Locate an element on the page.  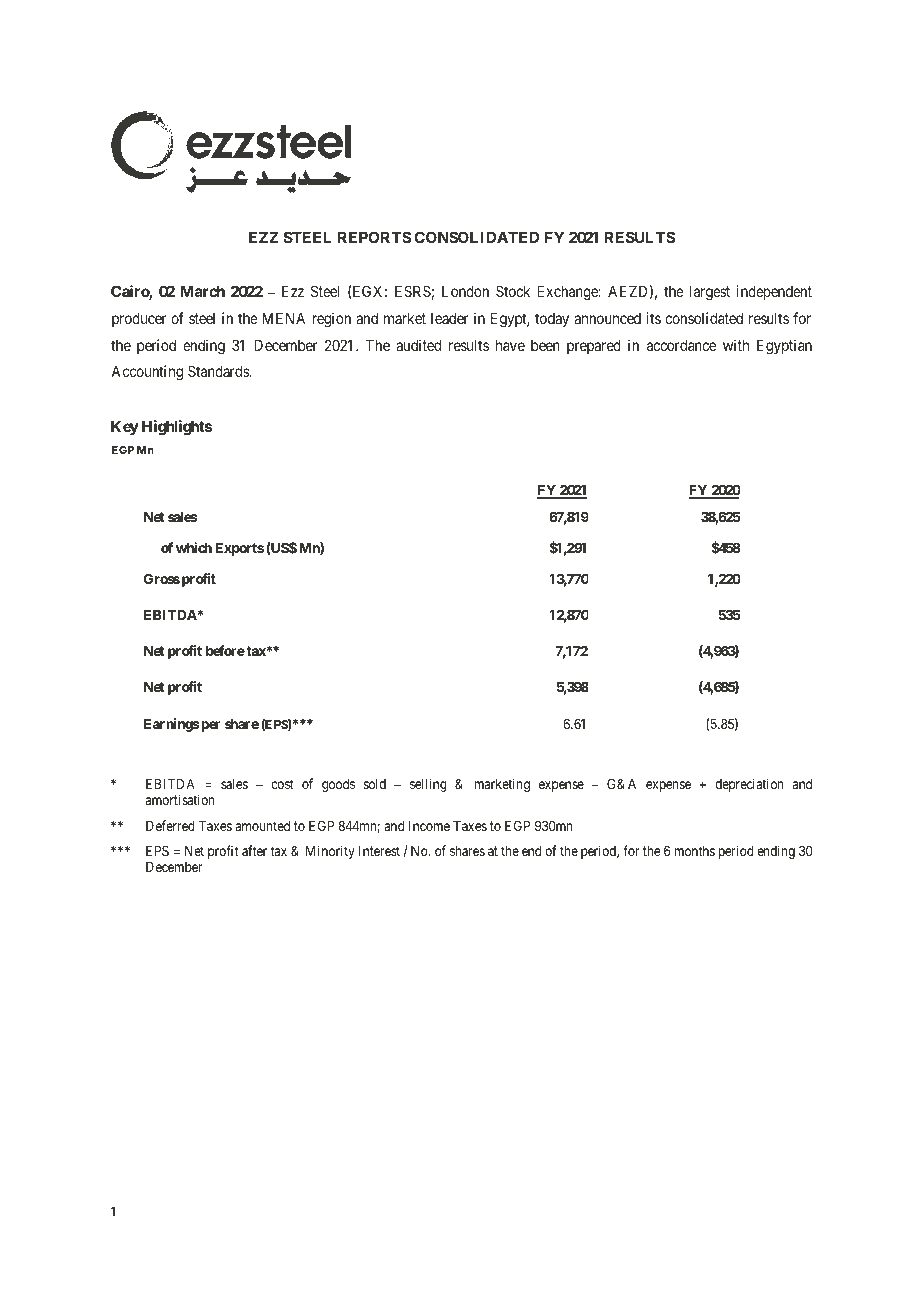
March is located at coordinates (202, 291).
